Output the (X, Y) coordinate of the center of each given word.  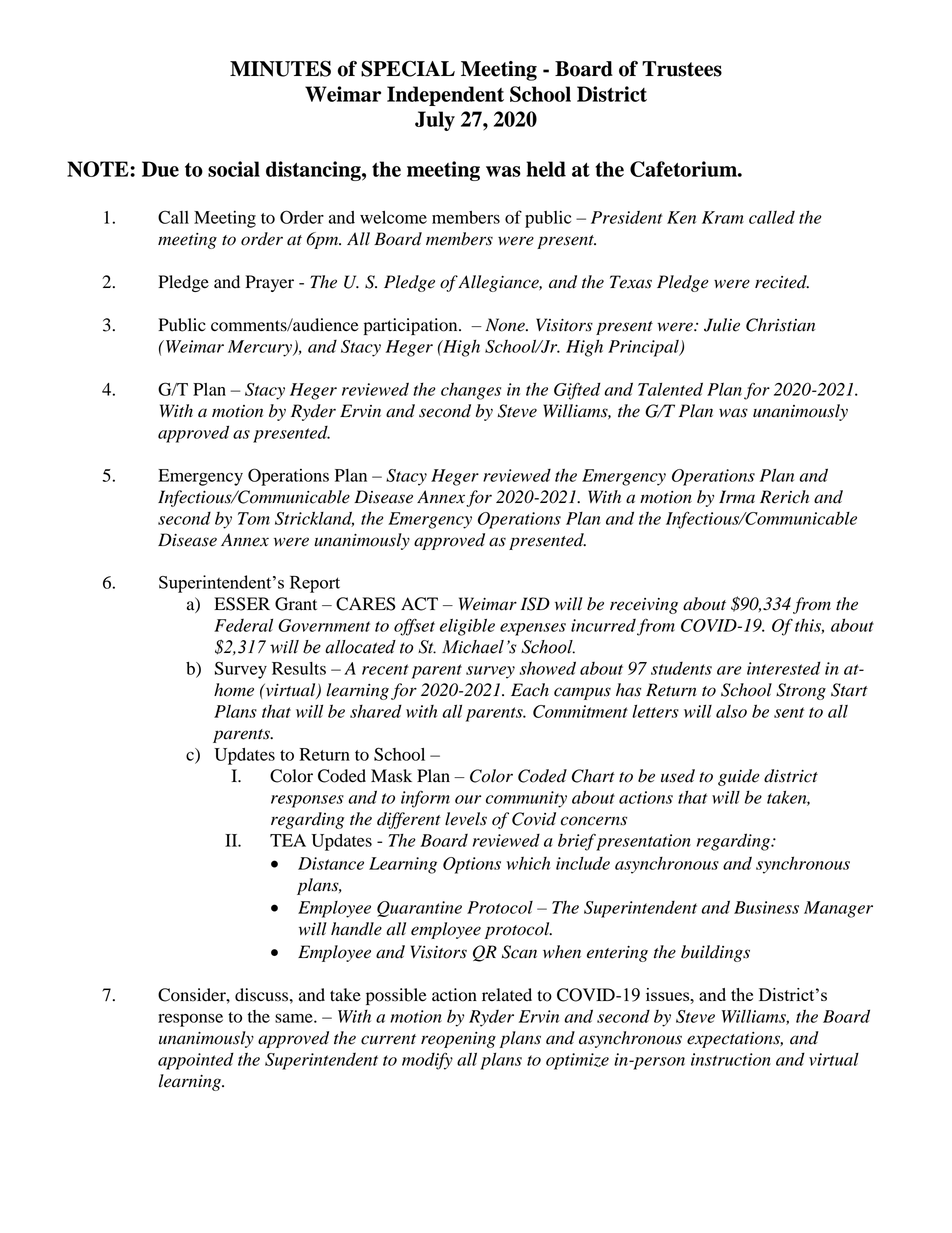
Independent (445, 96)
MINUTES (280, 68)
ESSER (242, 604)
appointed (196, 1061)
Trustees (682, 69)
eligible (467, 627)
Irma (737, 497)
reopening (458, 1040)
